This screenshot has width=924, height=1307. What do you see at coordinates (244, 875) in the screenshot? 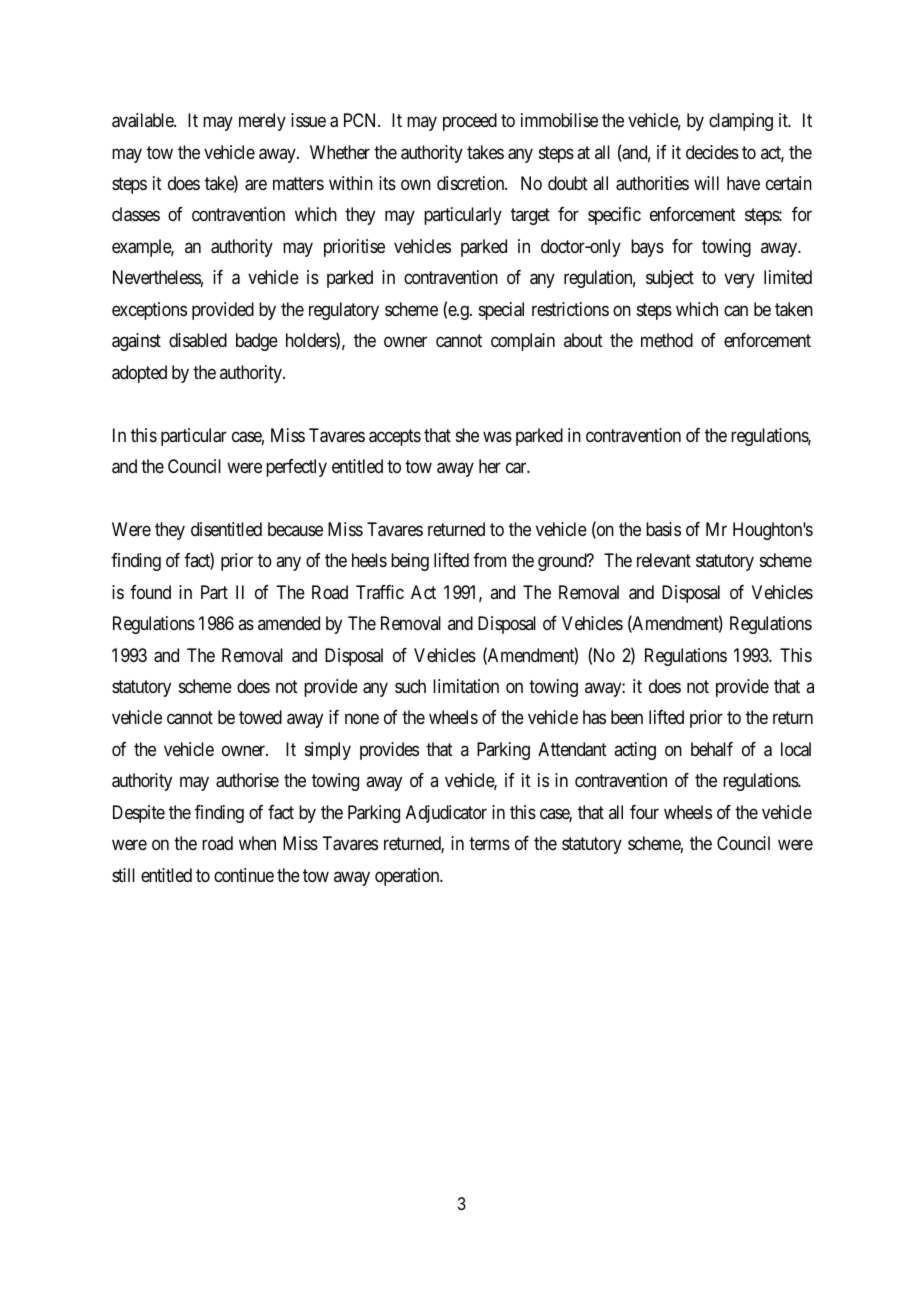
I see `continue` at bounding box center [244, 875].
